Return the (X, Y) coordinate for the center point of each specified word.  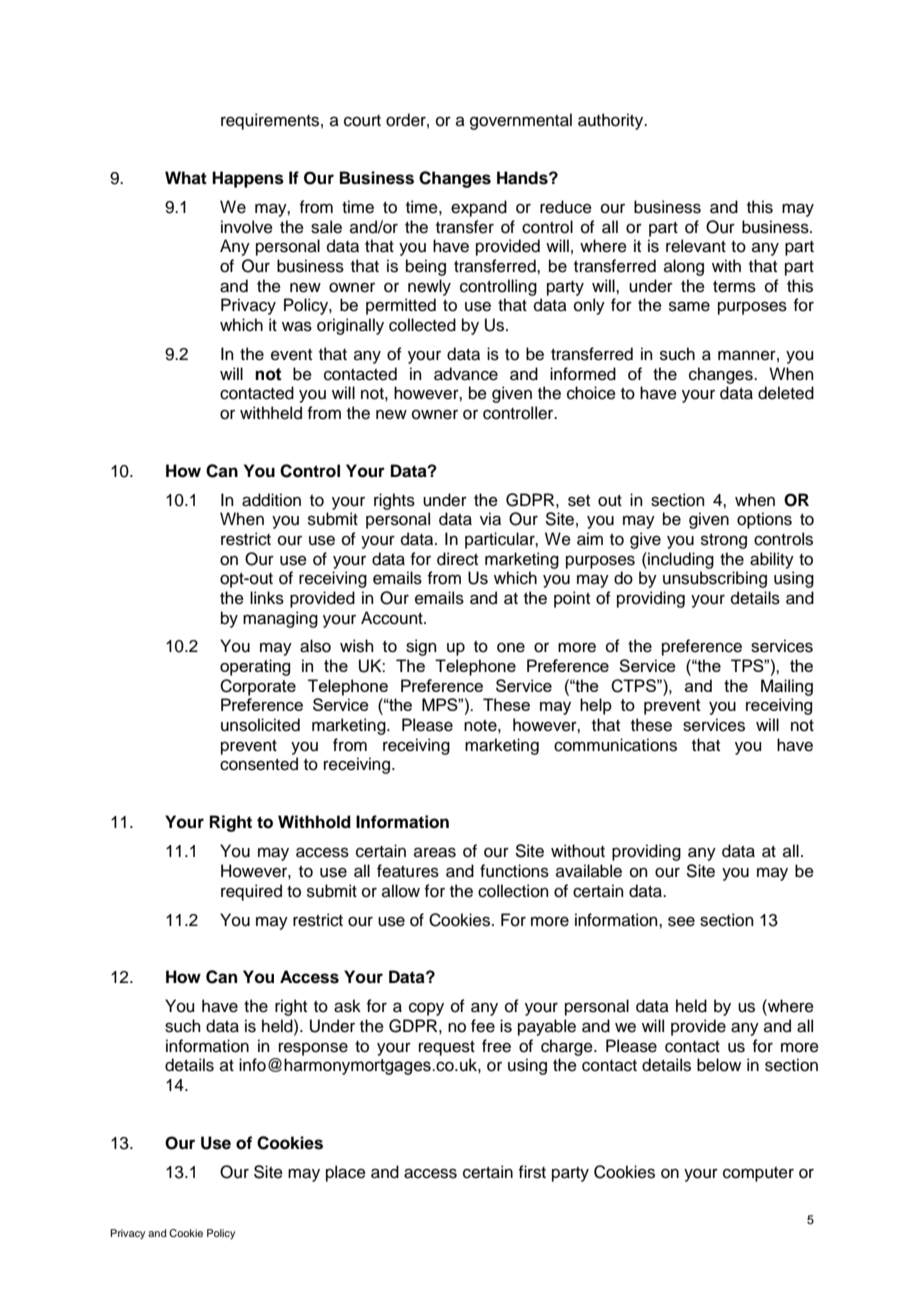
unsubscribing (715, 579)
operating (255, 667)
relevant (696, 246)
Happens (248, 179)
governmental (521, 121)
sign (421, 647)
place (346, 1173)
